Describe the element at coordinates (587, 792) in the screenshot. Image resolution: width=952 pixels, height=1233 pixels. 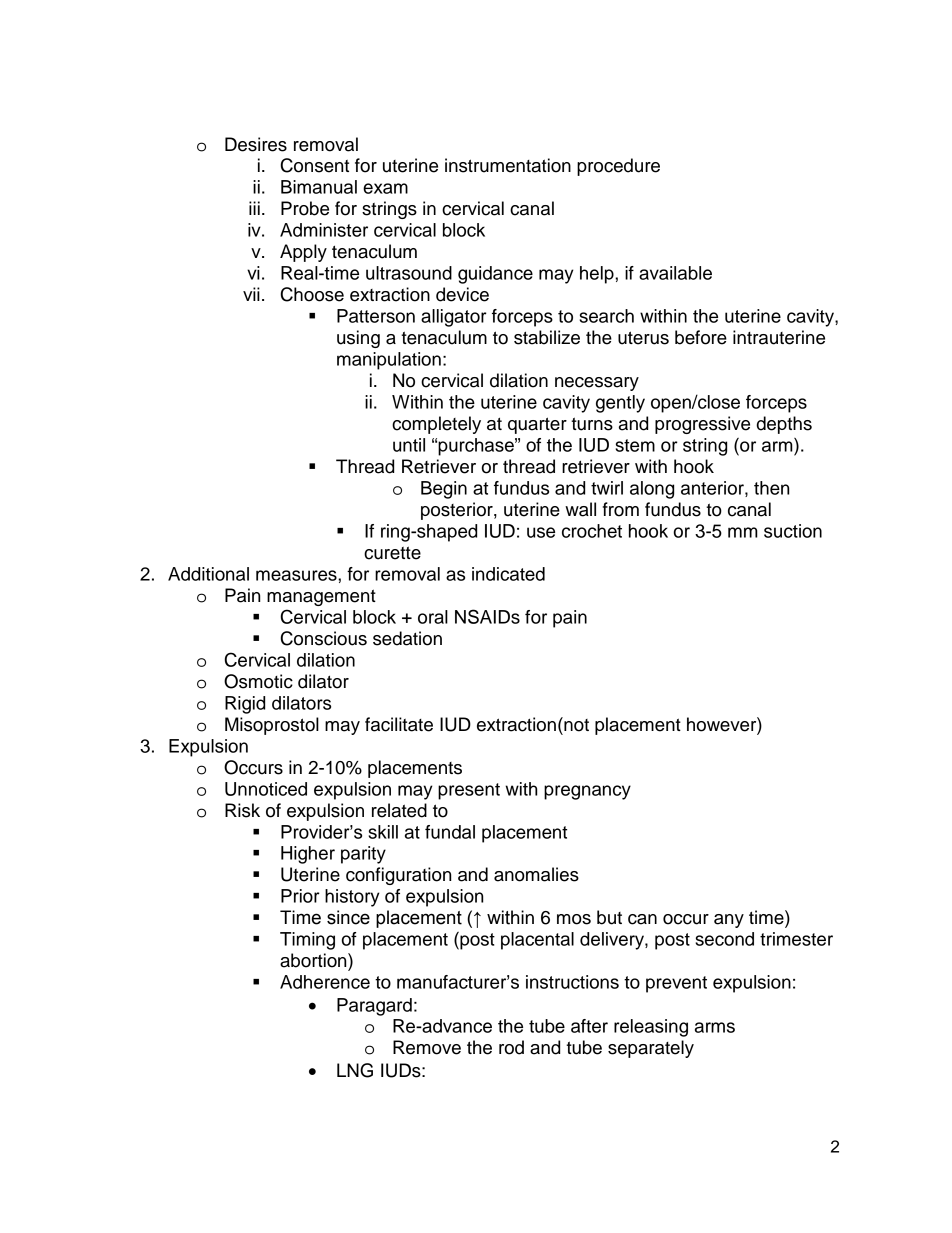
I see `pregnancy` at that location.
